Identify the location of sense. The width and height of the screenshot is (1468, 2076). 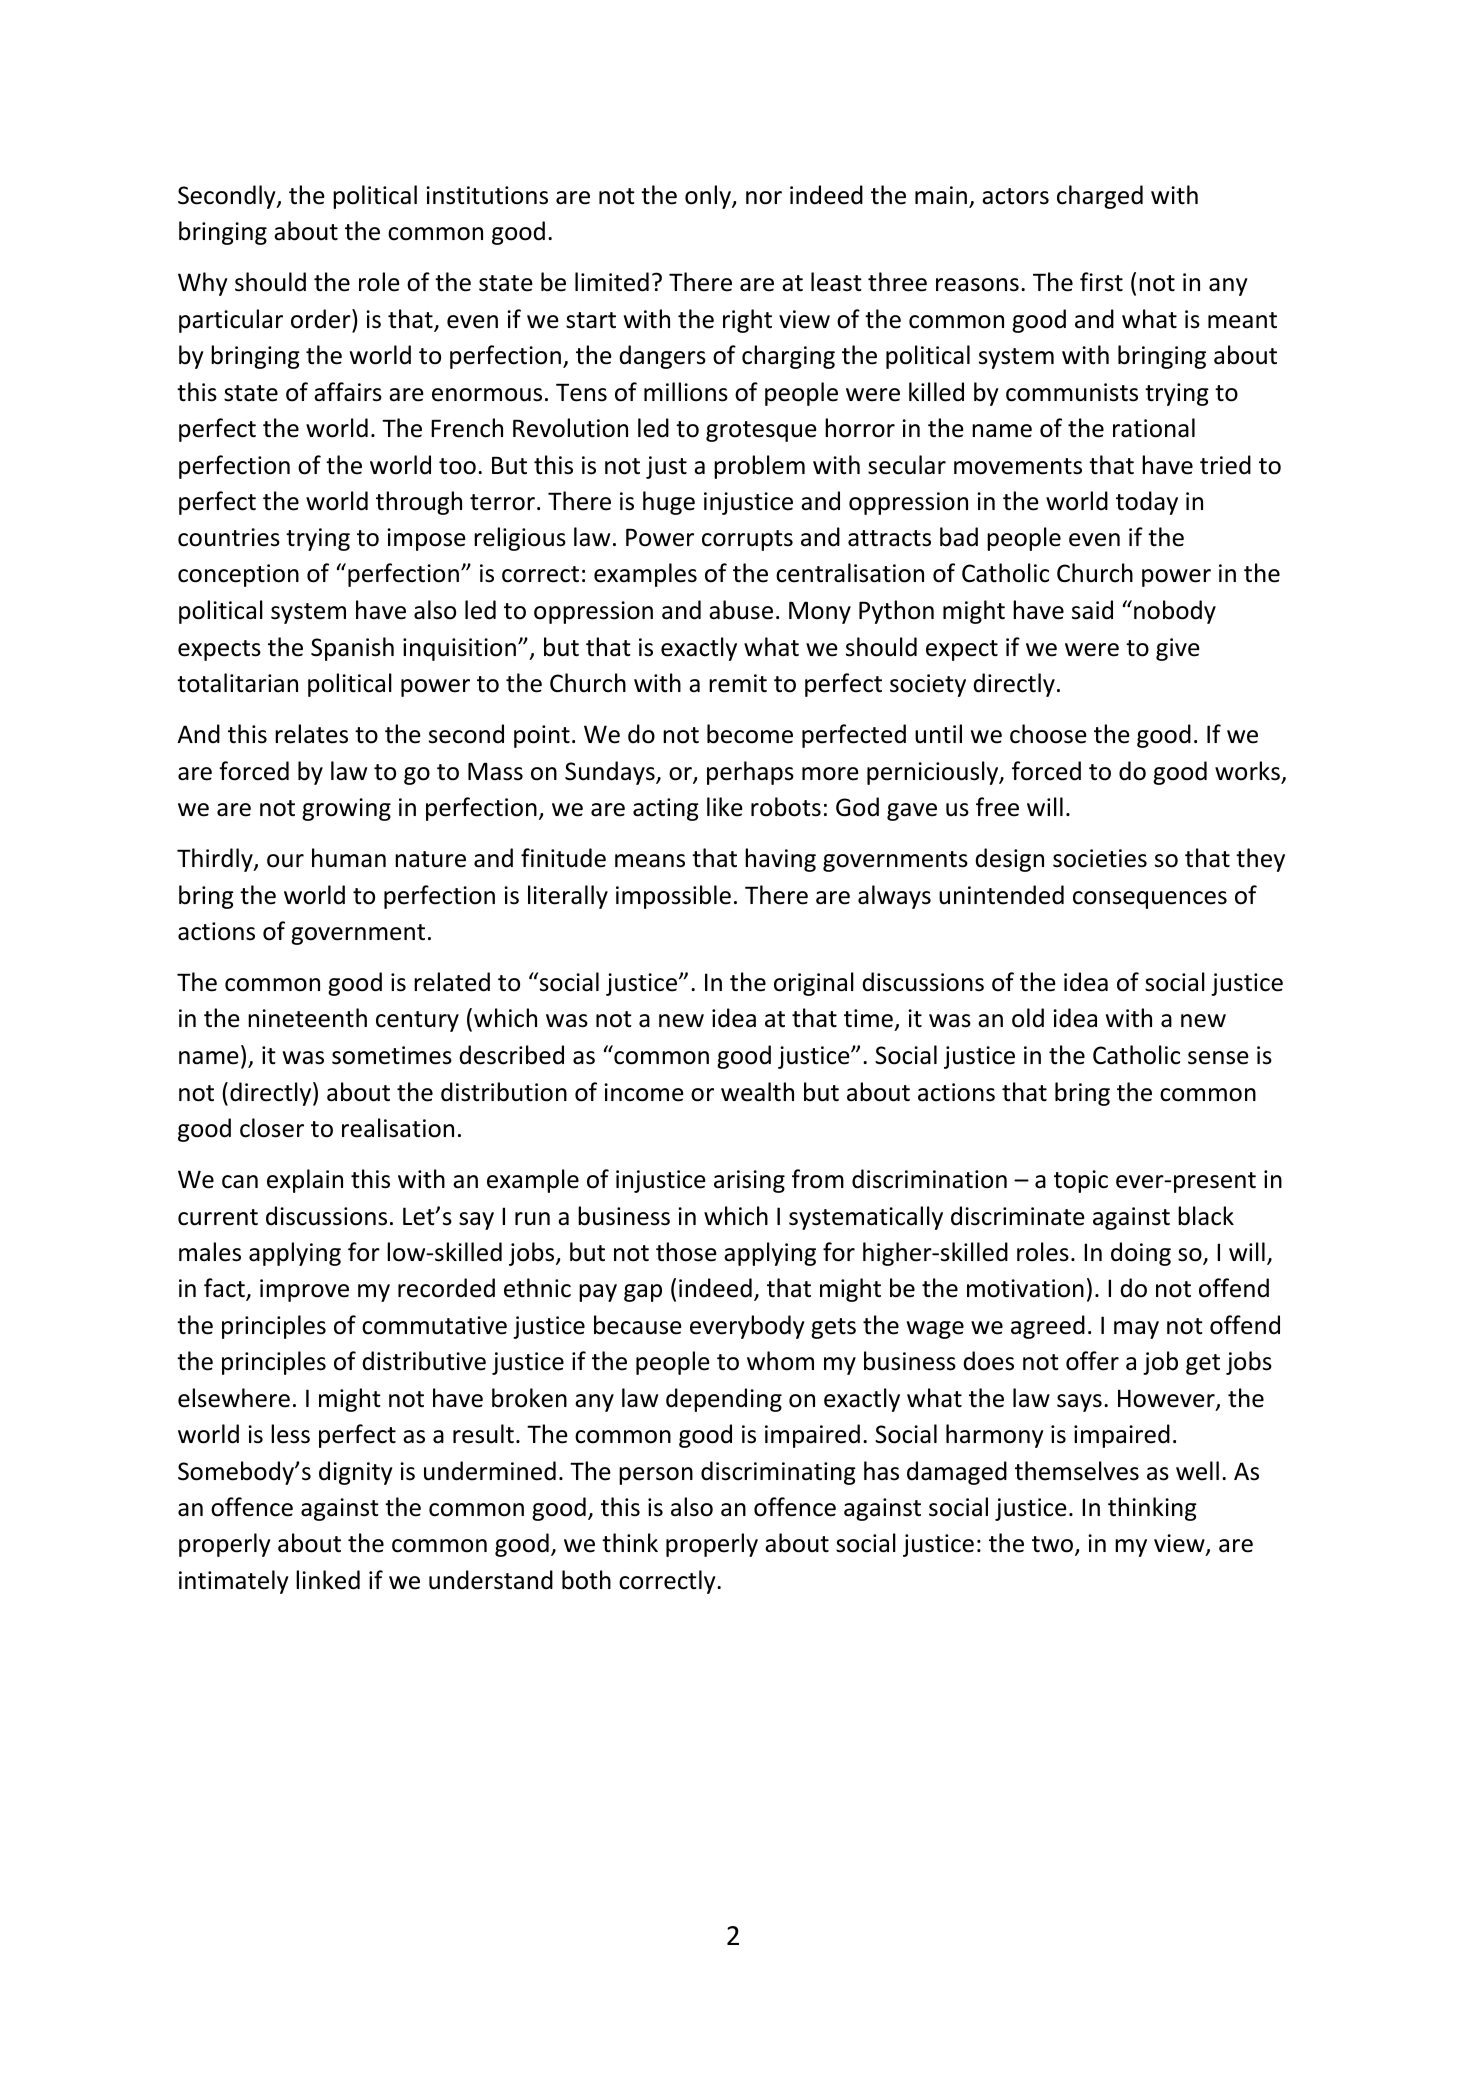
(1218, 1058).
